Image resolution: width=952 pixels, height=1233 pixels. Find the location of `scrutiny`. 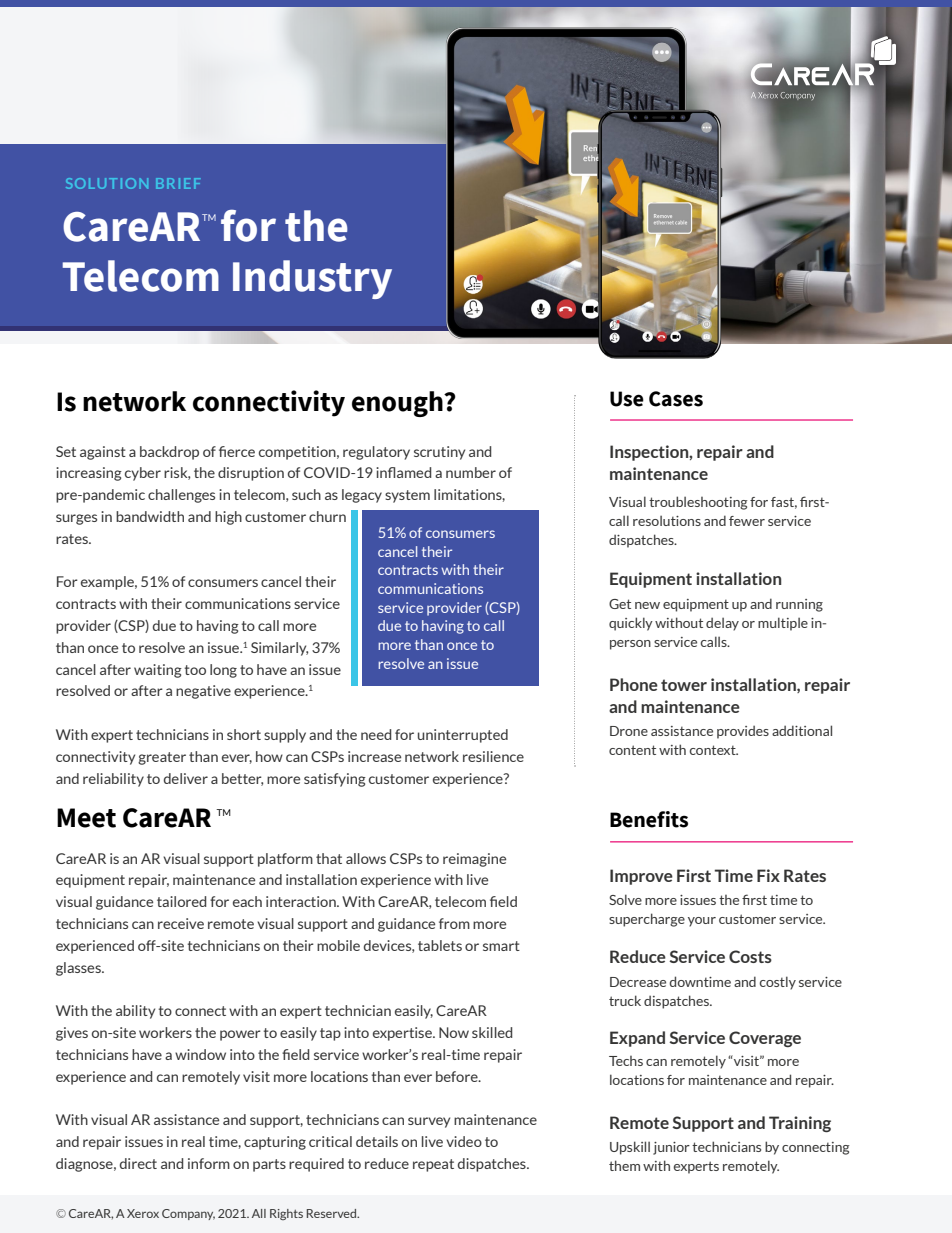

scrutiny is located at coordinates (439, 453).
